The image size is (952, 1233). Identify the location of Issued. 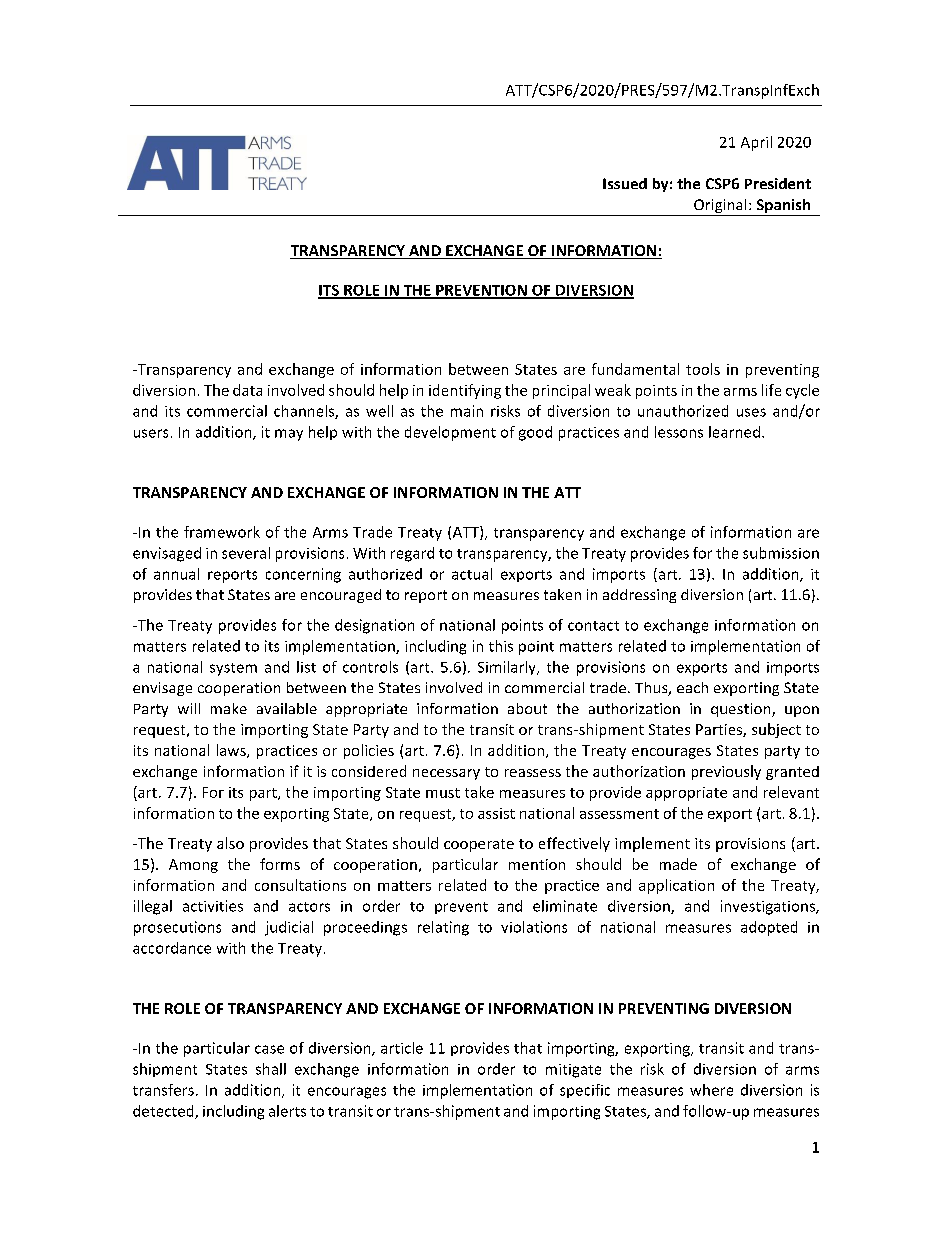
(625, 183).
